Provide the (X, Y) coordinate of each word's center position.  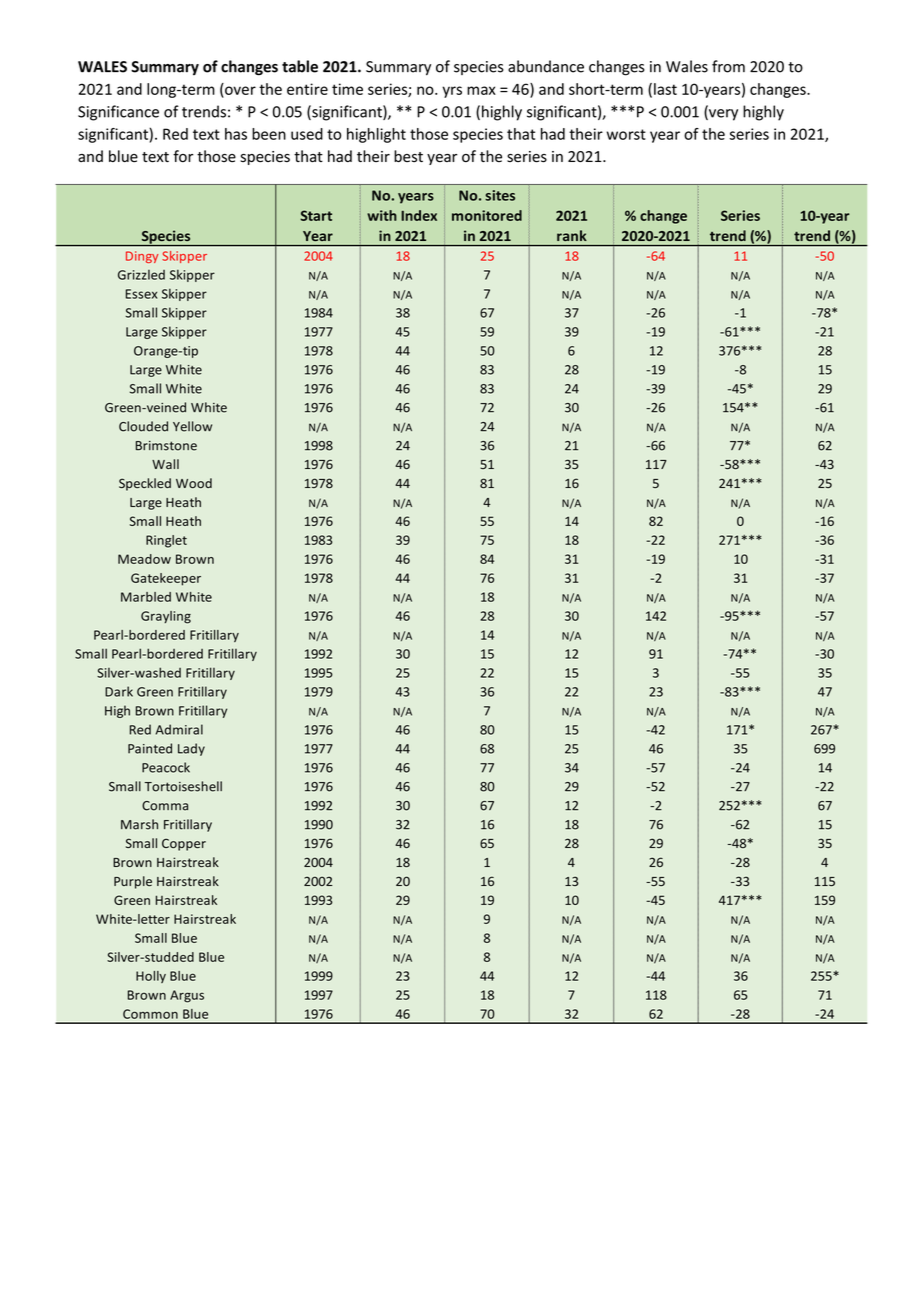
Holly (151, 977)
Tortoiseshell (183, 786)
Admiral (179, 729)
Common (150, 1014)
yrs (452, 92)
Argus (187, 996)
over (240, 90)
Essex (141, 294)
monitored (487, 215)
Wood (194, 483)
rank (572, 235)
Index (419, 215)
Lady (191, 749)
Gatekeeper (166, 579)
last (665, 89)
